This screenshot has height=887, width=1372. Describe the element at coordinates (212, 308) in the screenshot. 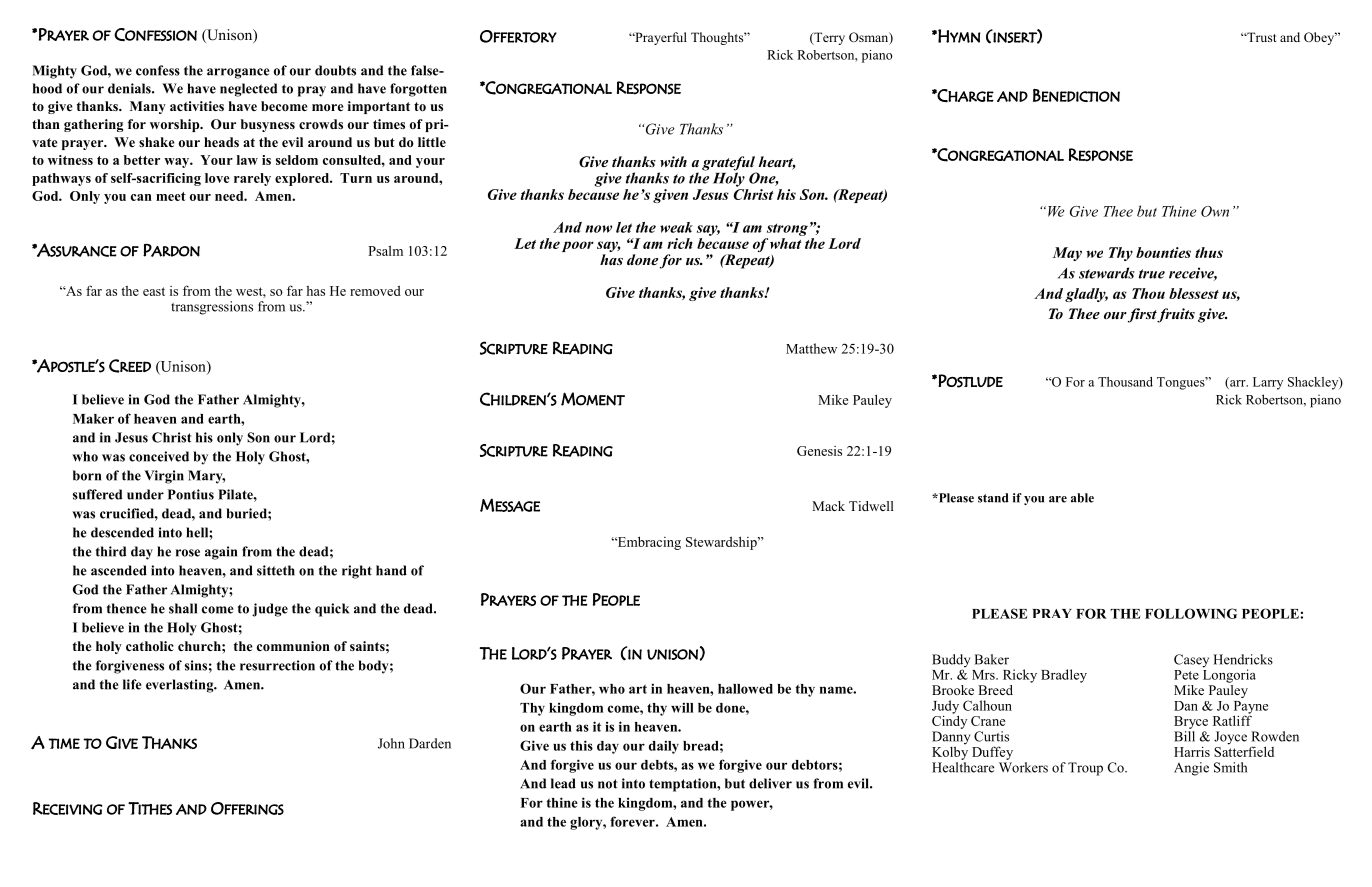

I see `transgressions` at that location.
